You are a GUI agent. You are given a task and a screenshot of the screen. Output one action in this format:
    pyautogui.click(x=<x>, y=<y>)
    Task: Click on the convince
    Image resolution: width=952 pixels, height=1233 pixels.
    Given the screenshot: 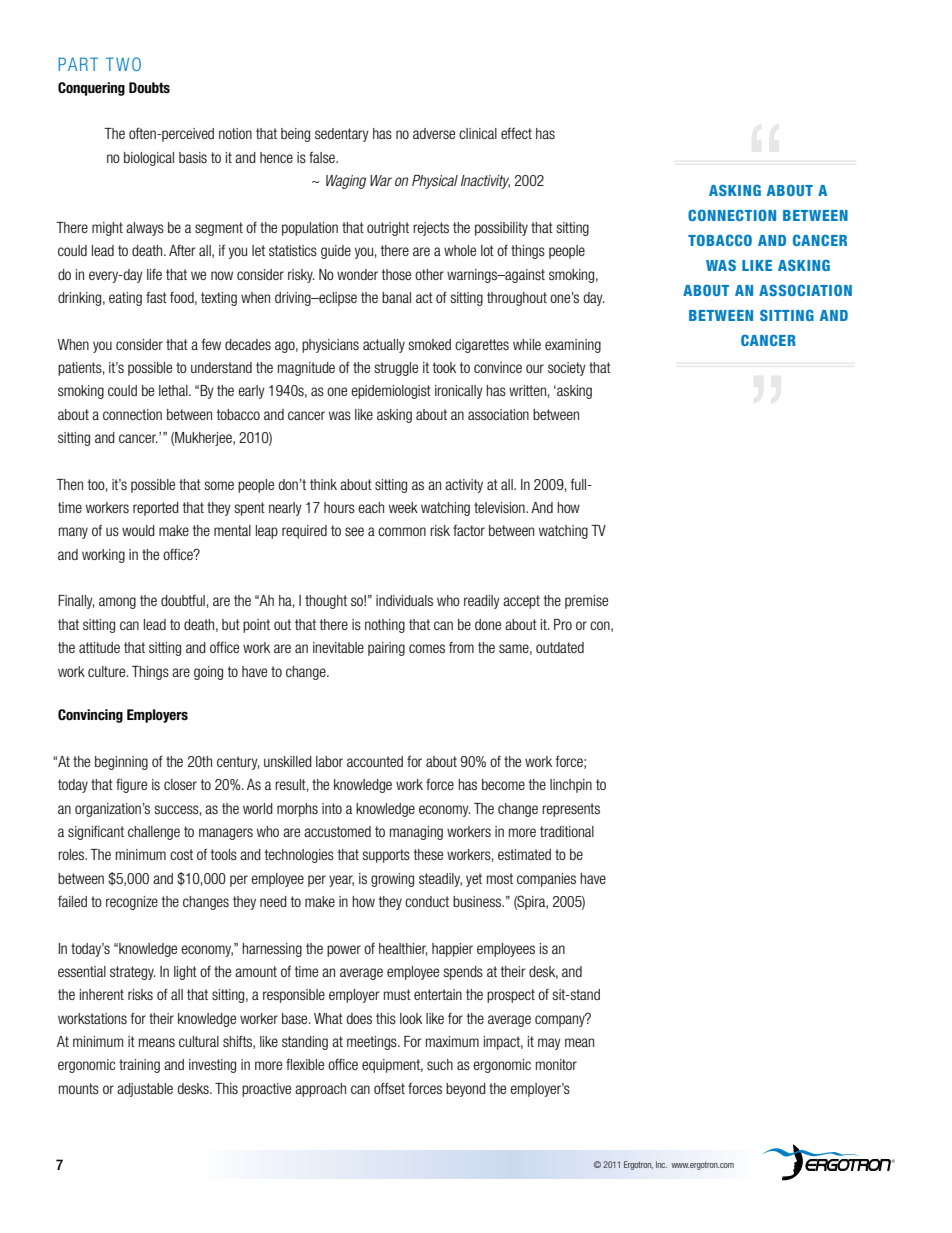 What is the action you would take?
    pyautogui.click(x=498, y=367)
